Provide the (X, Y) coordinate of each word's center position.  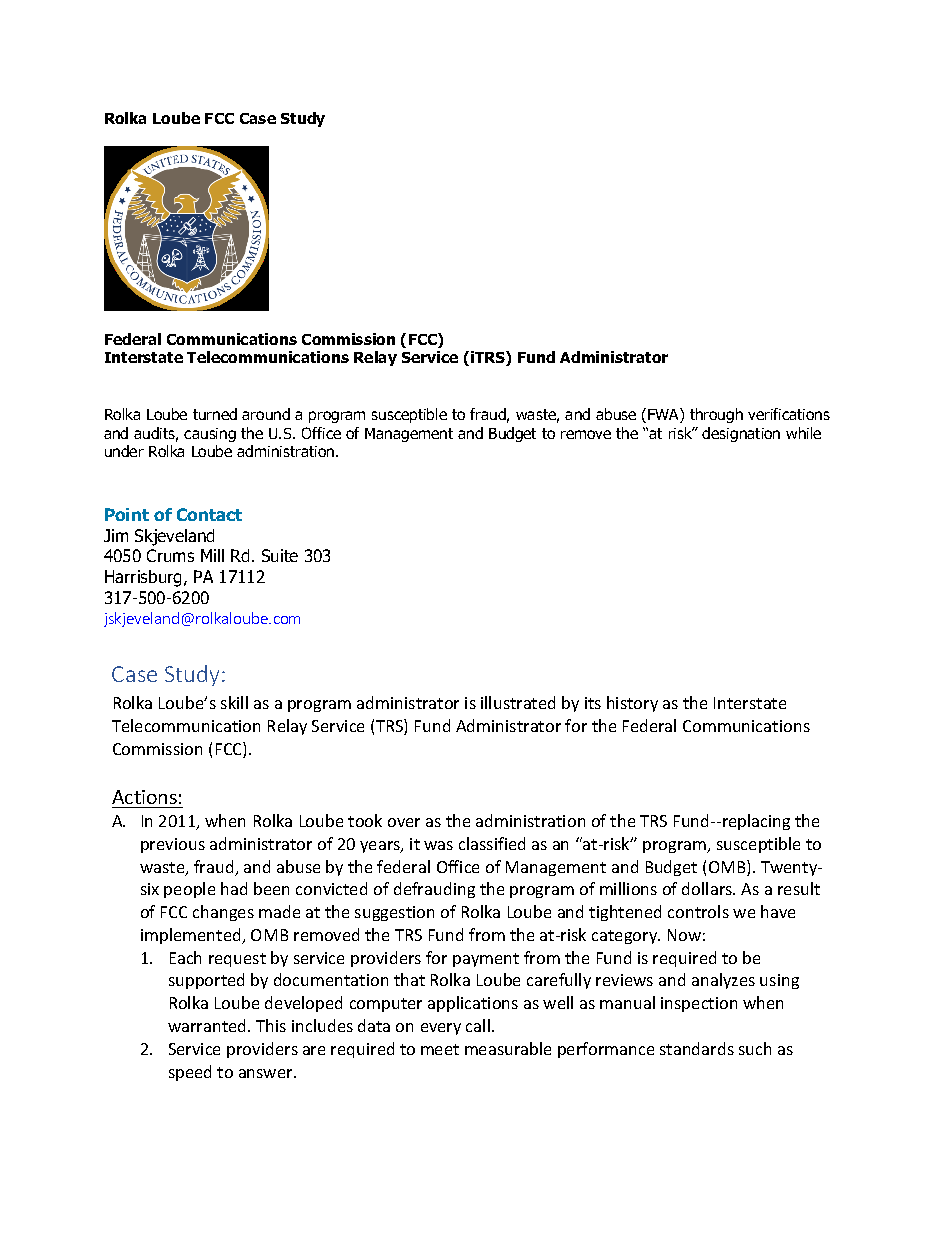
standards (697, 1048)
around (266, 414)
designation (741, 434)
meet (440, 1049)
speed (190, 1073)
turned (215, 414)
